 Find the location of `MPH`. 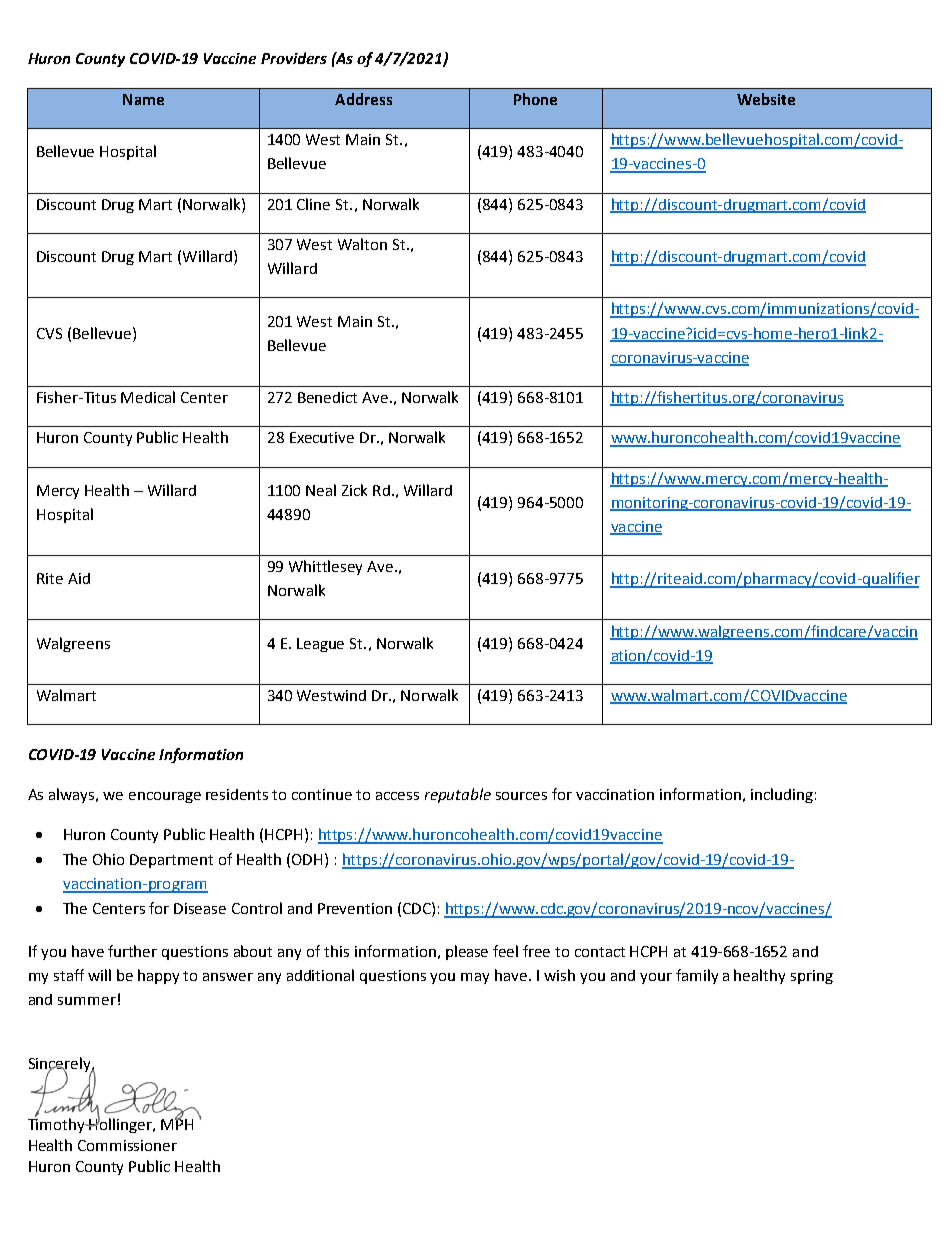

MPH is located at coordinates (177, 1123).
